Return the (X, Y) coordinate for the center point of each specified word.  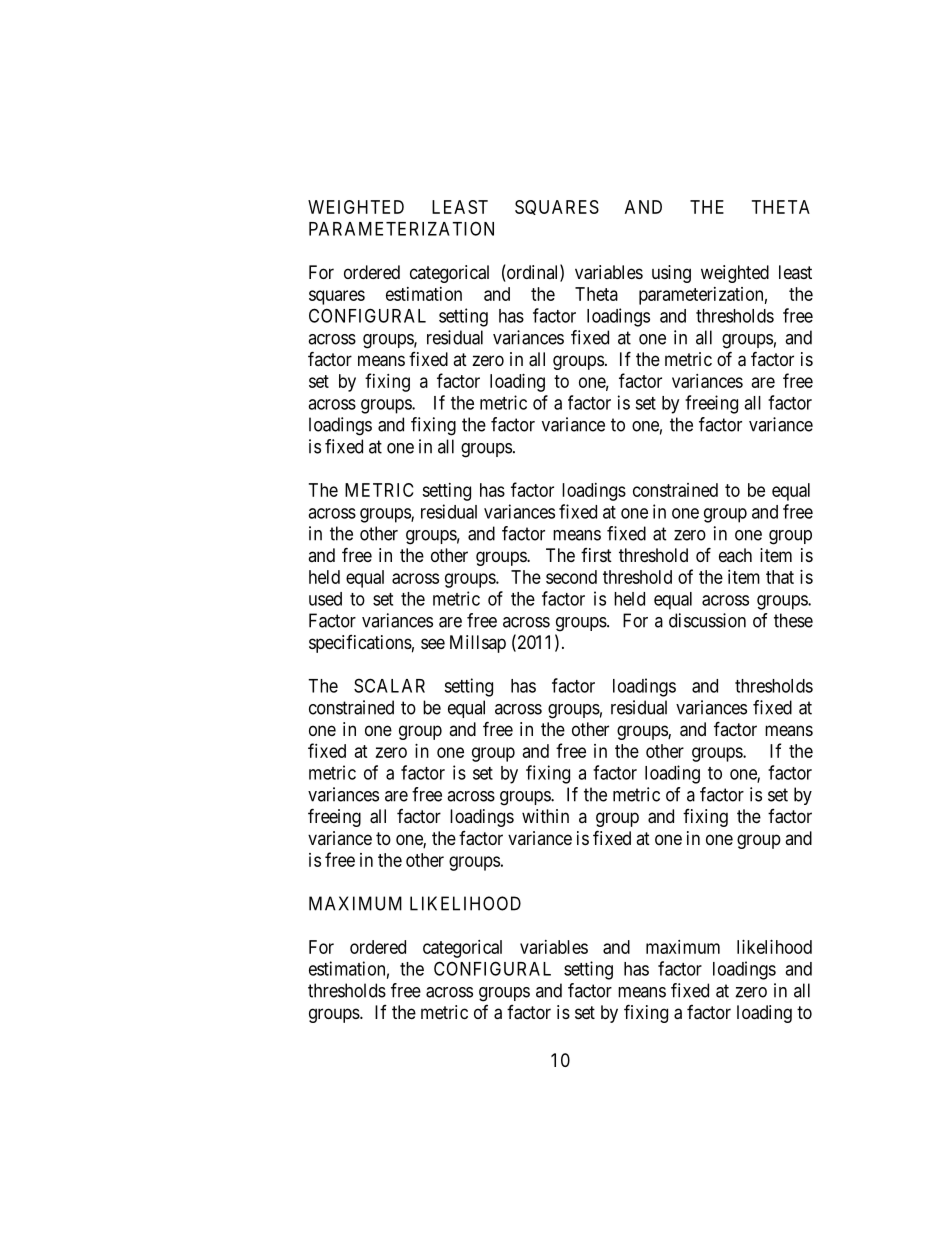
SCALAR (389, 685)
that (780, 577)
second (571, 577)
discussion (707, 620)
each (735, 555)
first (596, 555)
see (433, 643)
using (671, 274)
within (545, 816)
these (793, 620)
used (325, 599)
